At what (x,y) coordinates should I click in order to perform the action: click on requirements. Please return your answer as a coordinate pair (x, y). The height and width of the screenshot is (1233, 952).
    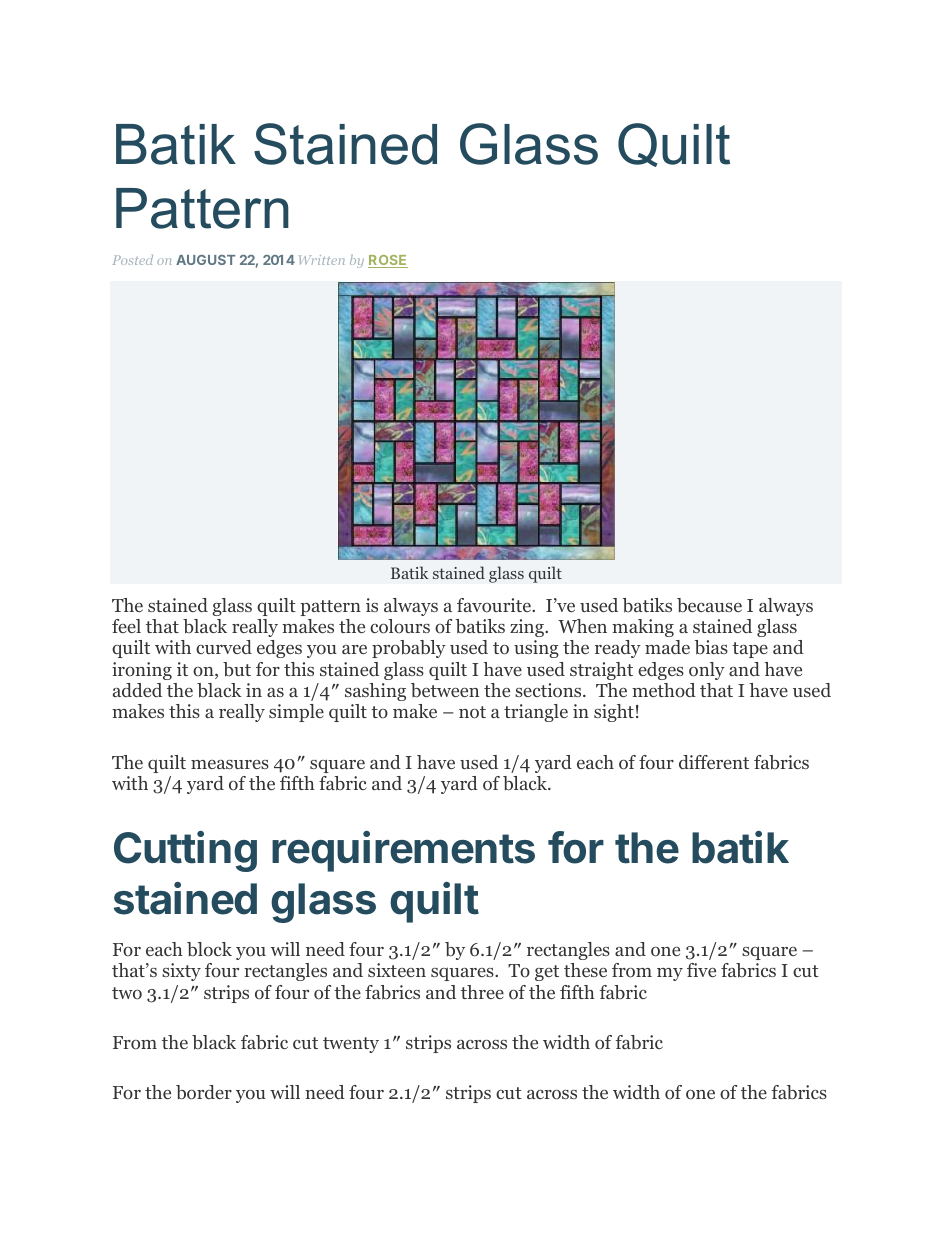
    Looking at the image, I should click on (403, 851).
